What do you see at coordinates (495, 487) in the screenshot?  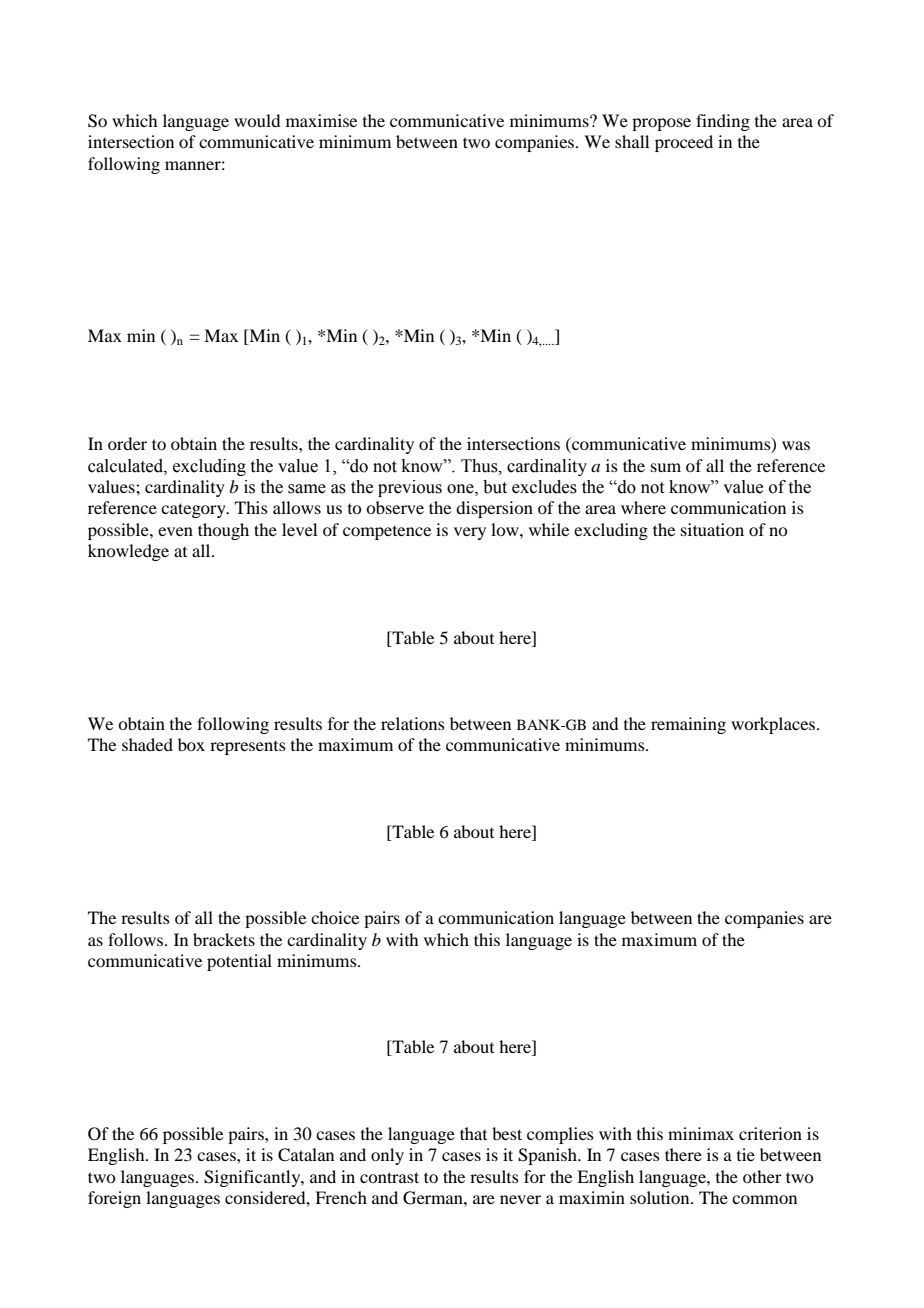 I see `but` at bounding box center [495, 487].
